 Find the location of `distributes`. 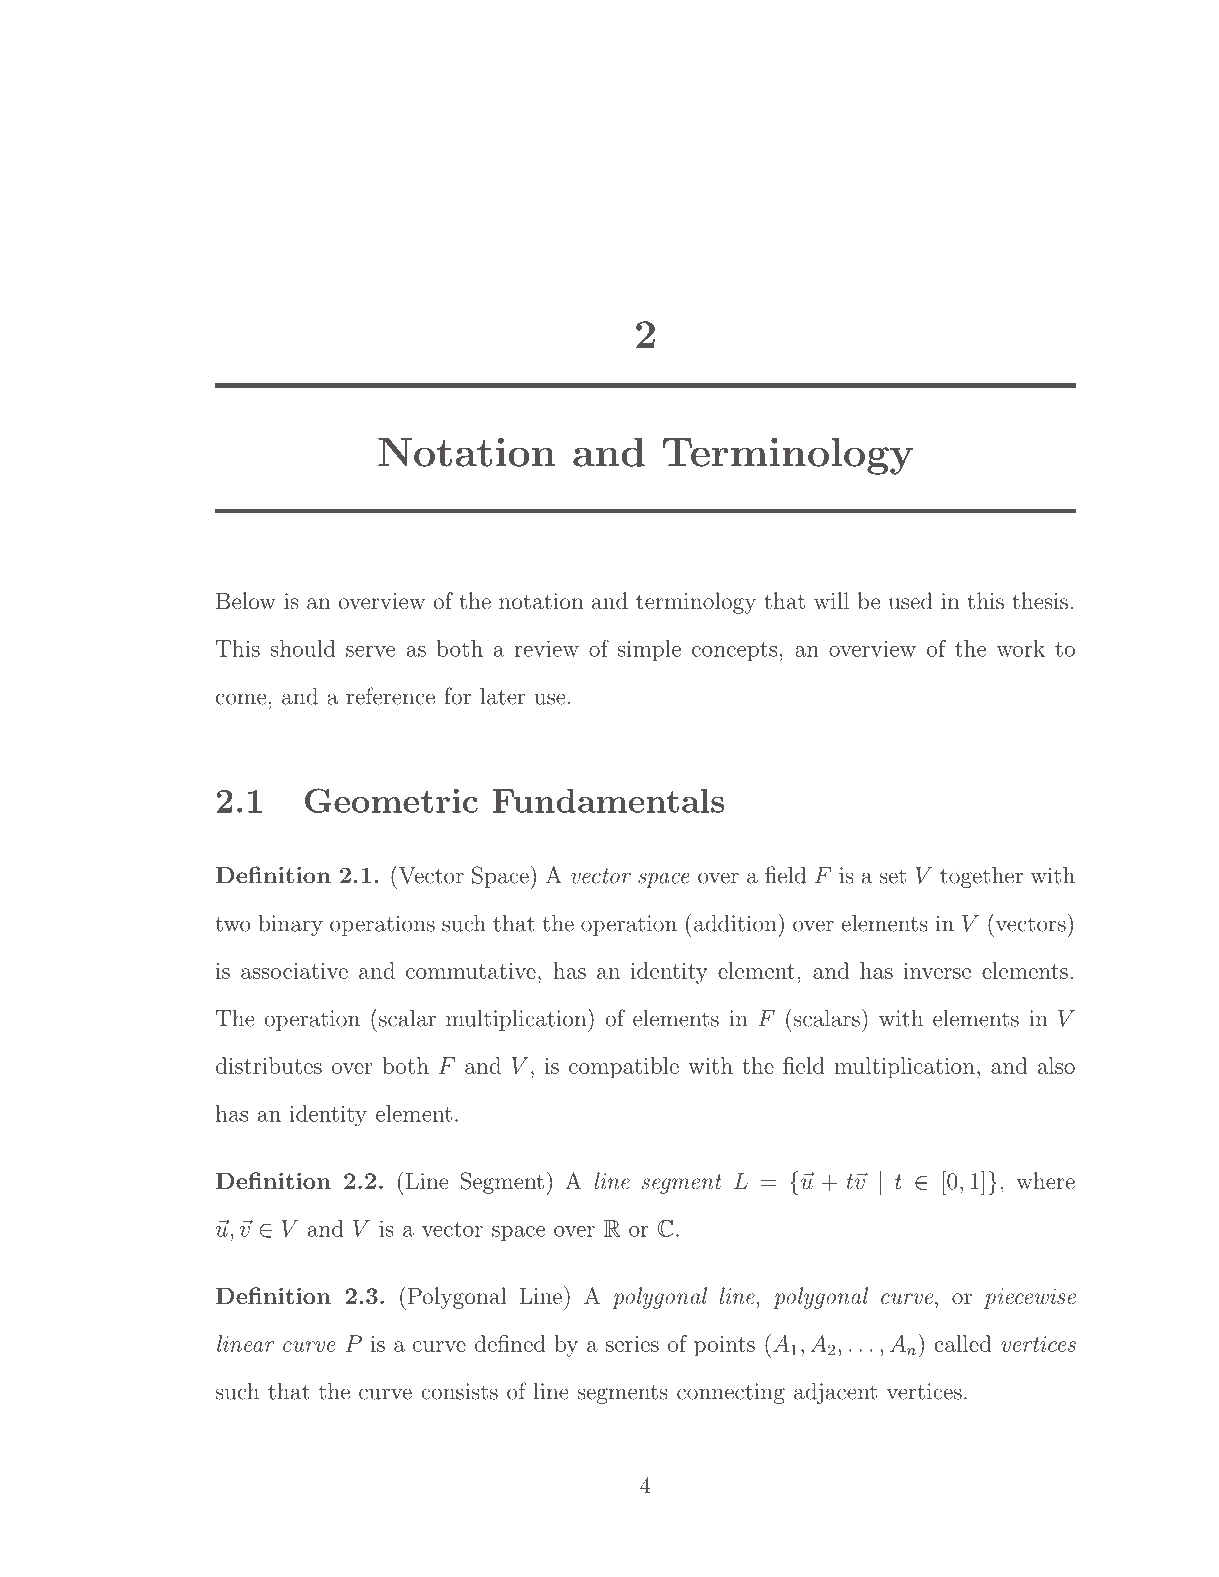

distributes is located at coordinates (269, 1065).
